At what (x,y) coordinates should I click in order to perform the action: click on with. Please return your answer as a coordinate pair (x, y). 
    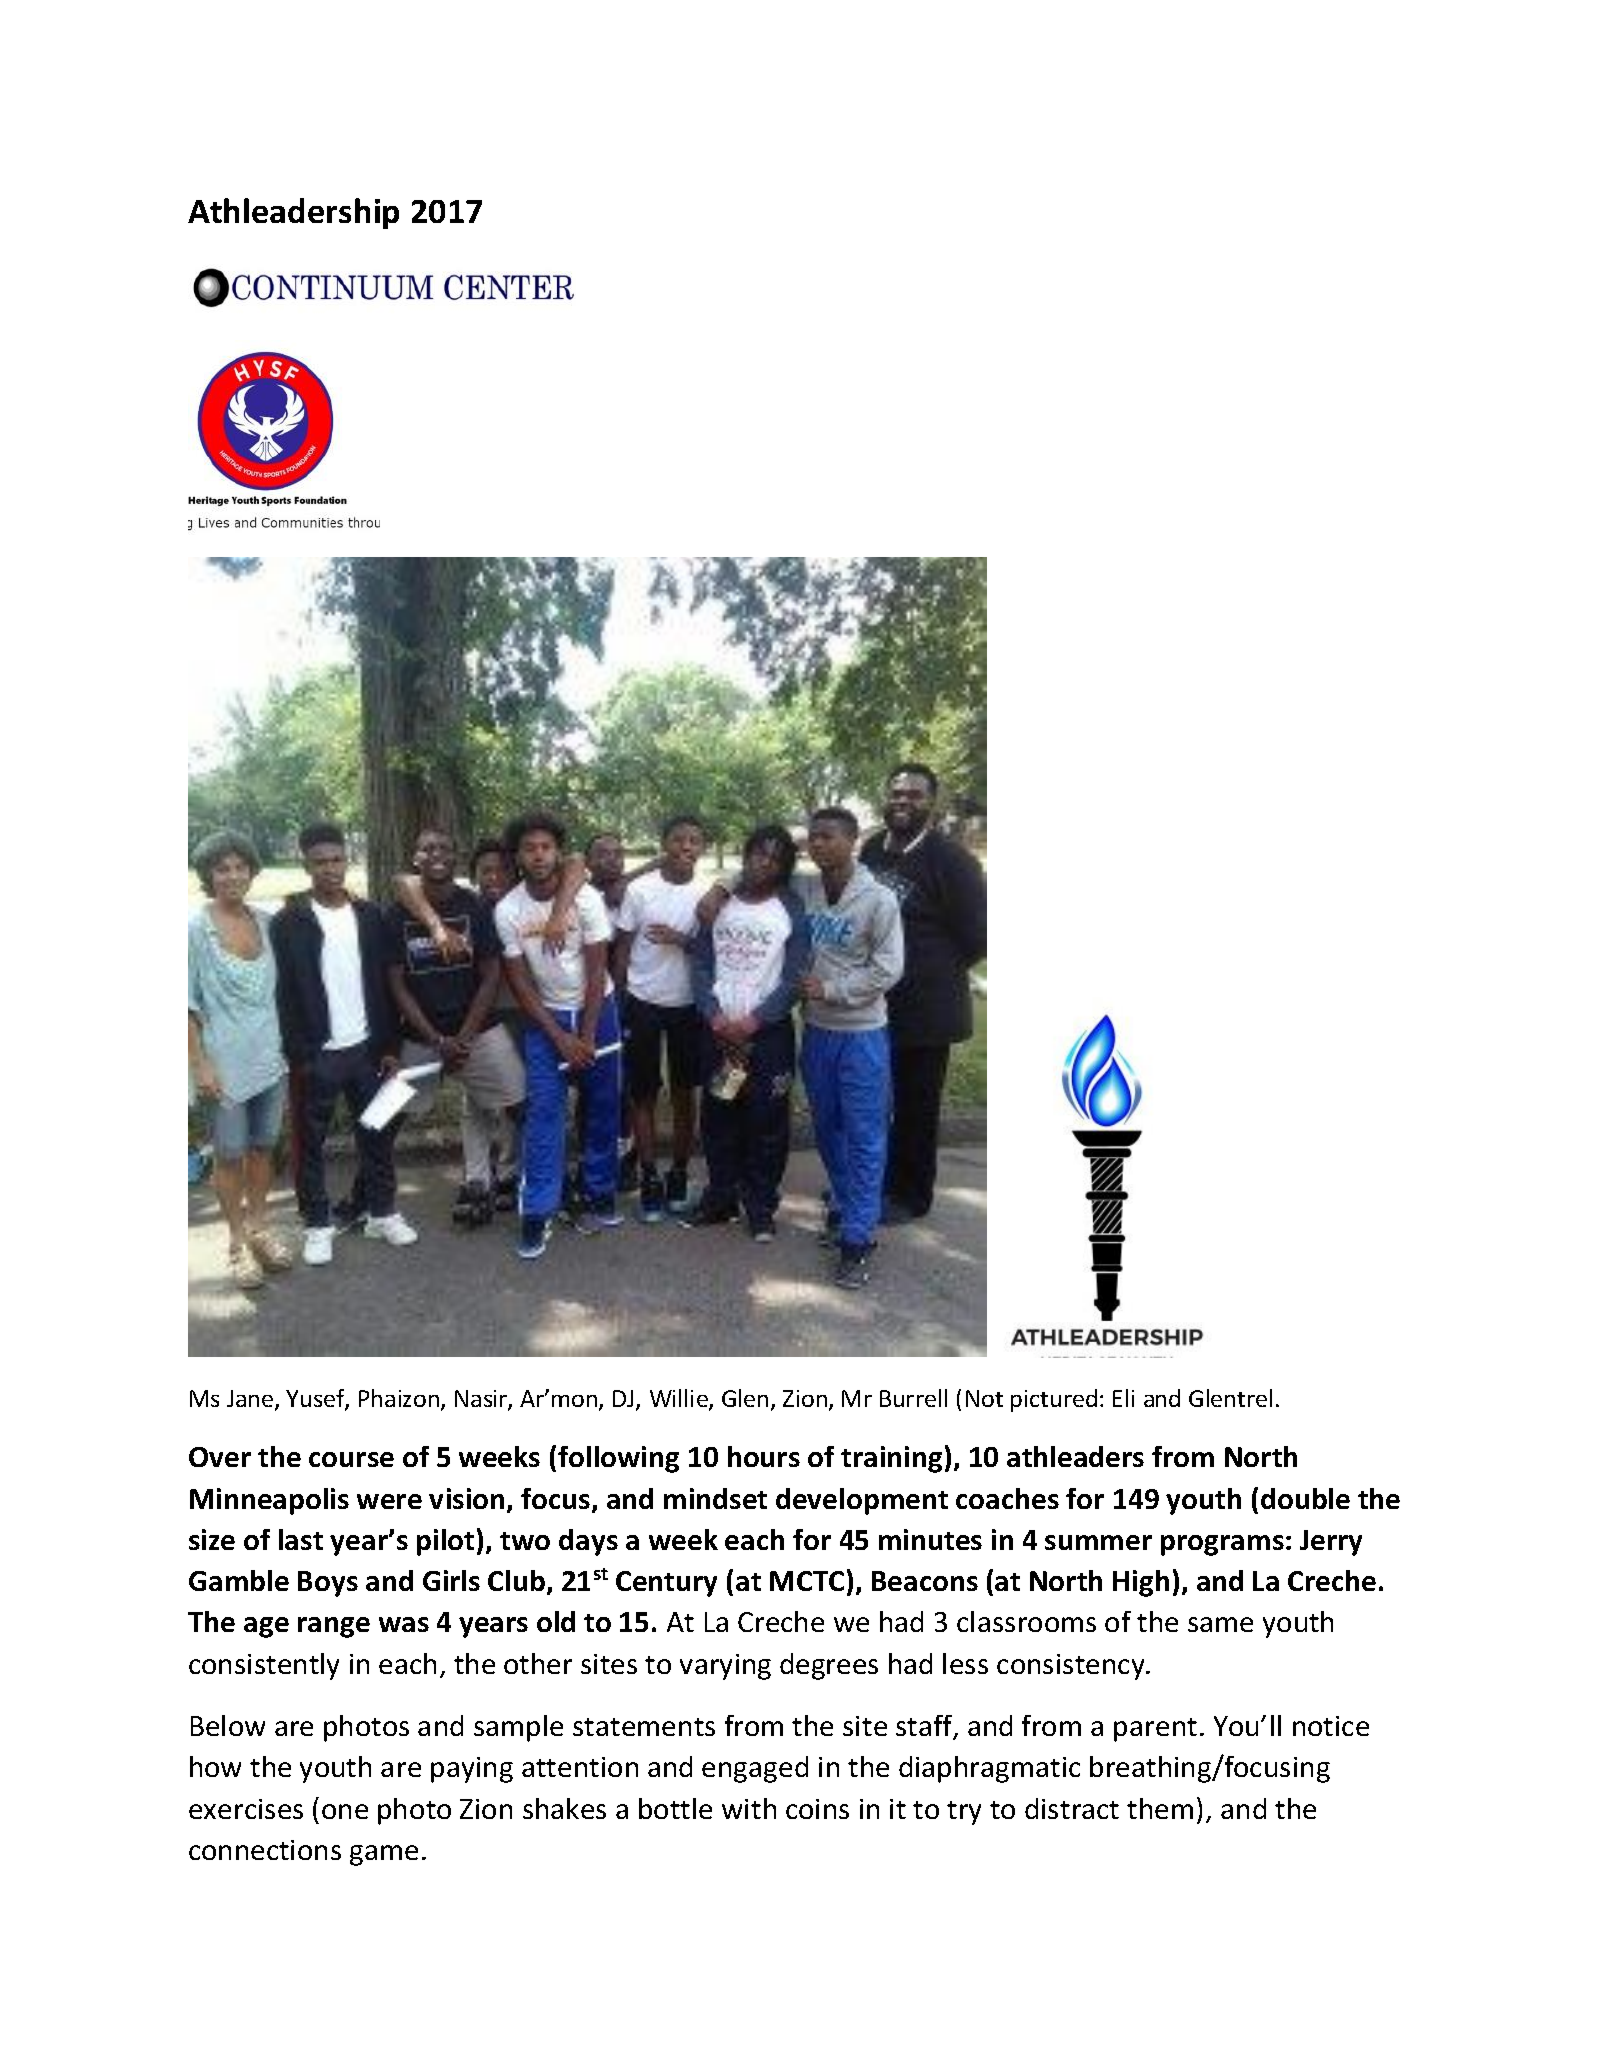
    Looking at the image, I should click on (749, 1808).
